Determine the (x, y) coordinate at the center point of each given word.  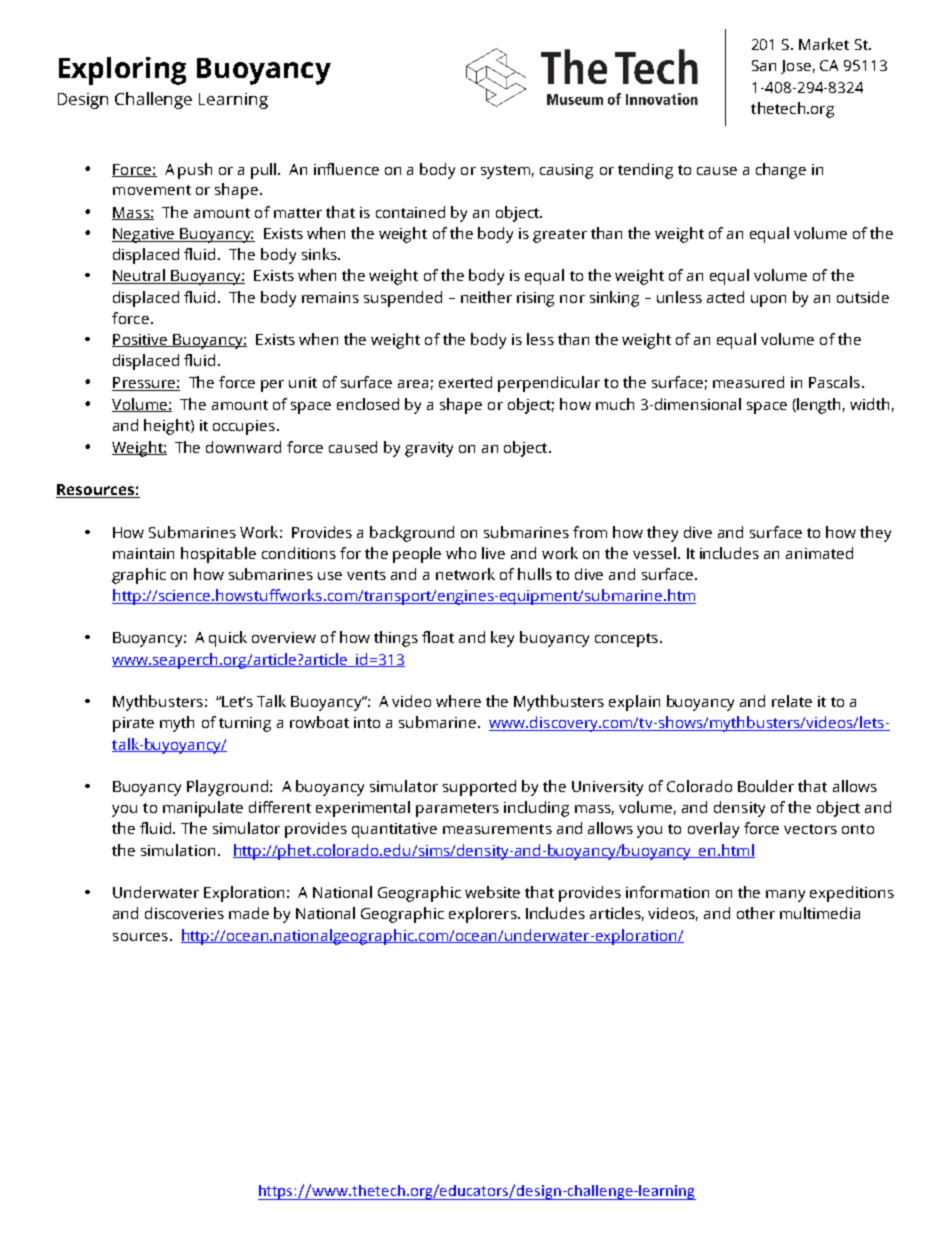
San (764, 65)
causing (566, 171)
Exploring (122, 71)
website (492, 892)
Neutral (140, 276)
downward (243, 447)
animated (819, 553)
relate (792, 701)
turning (245, 724)
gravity (429, 449)
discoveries (184, 913)
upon (768, 301)
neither (486, 297)
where (458, 701)
